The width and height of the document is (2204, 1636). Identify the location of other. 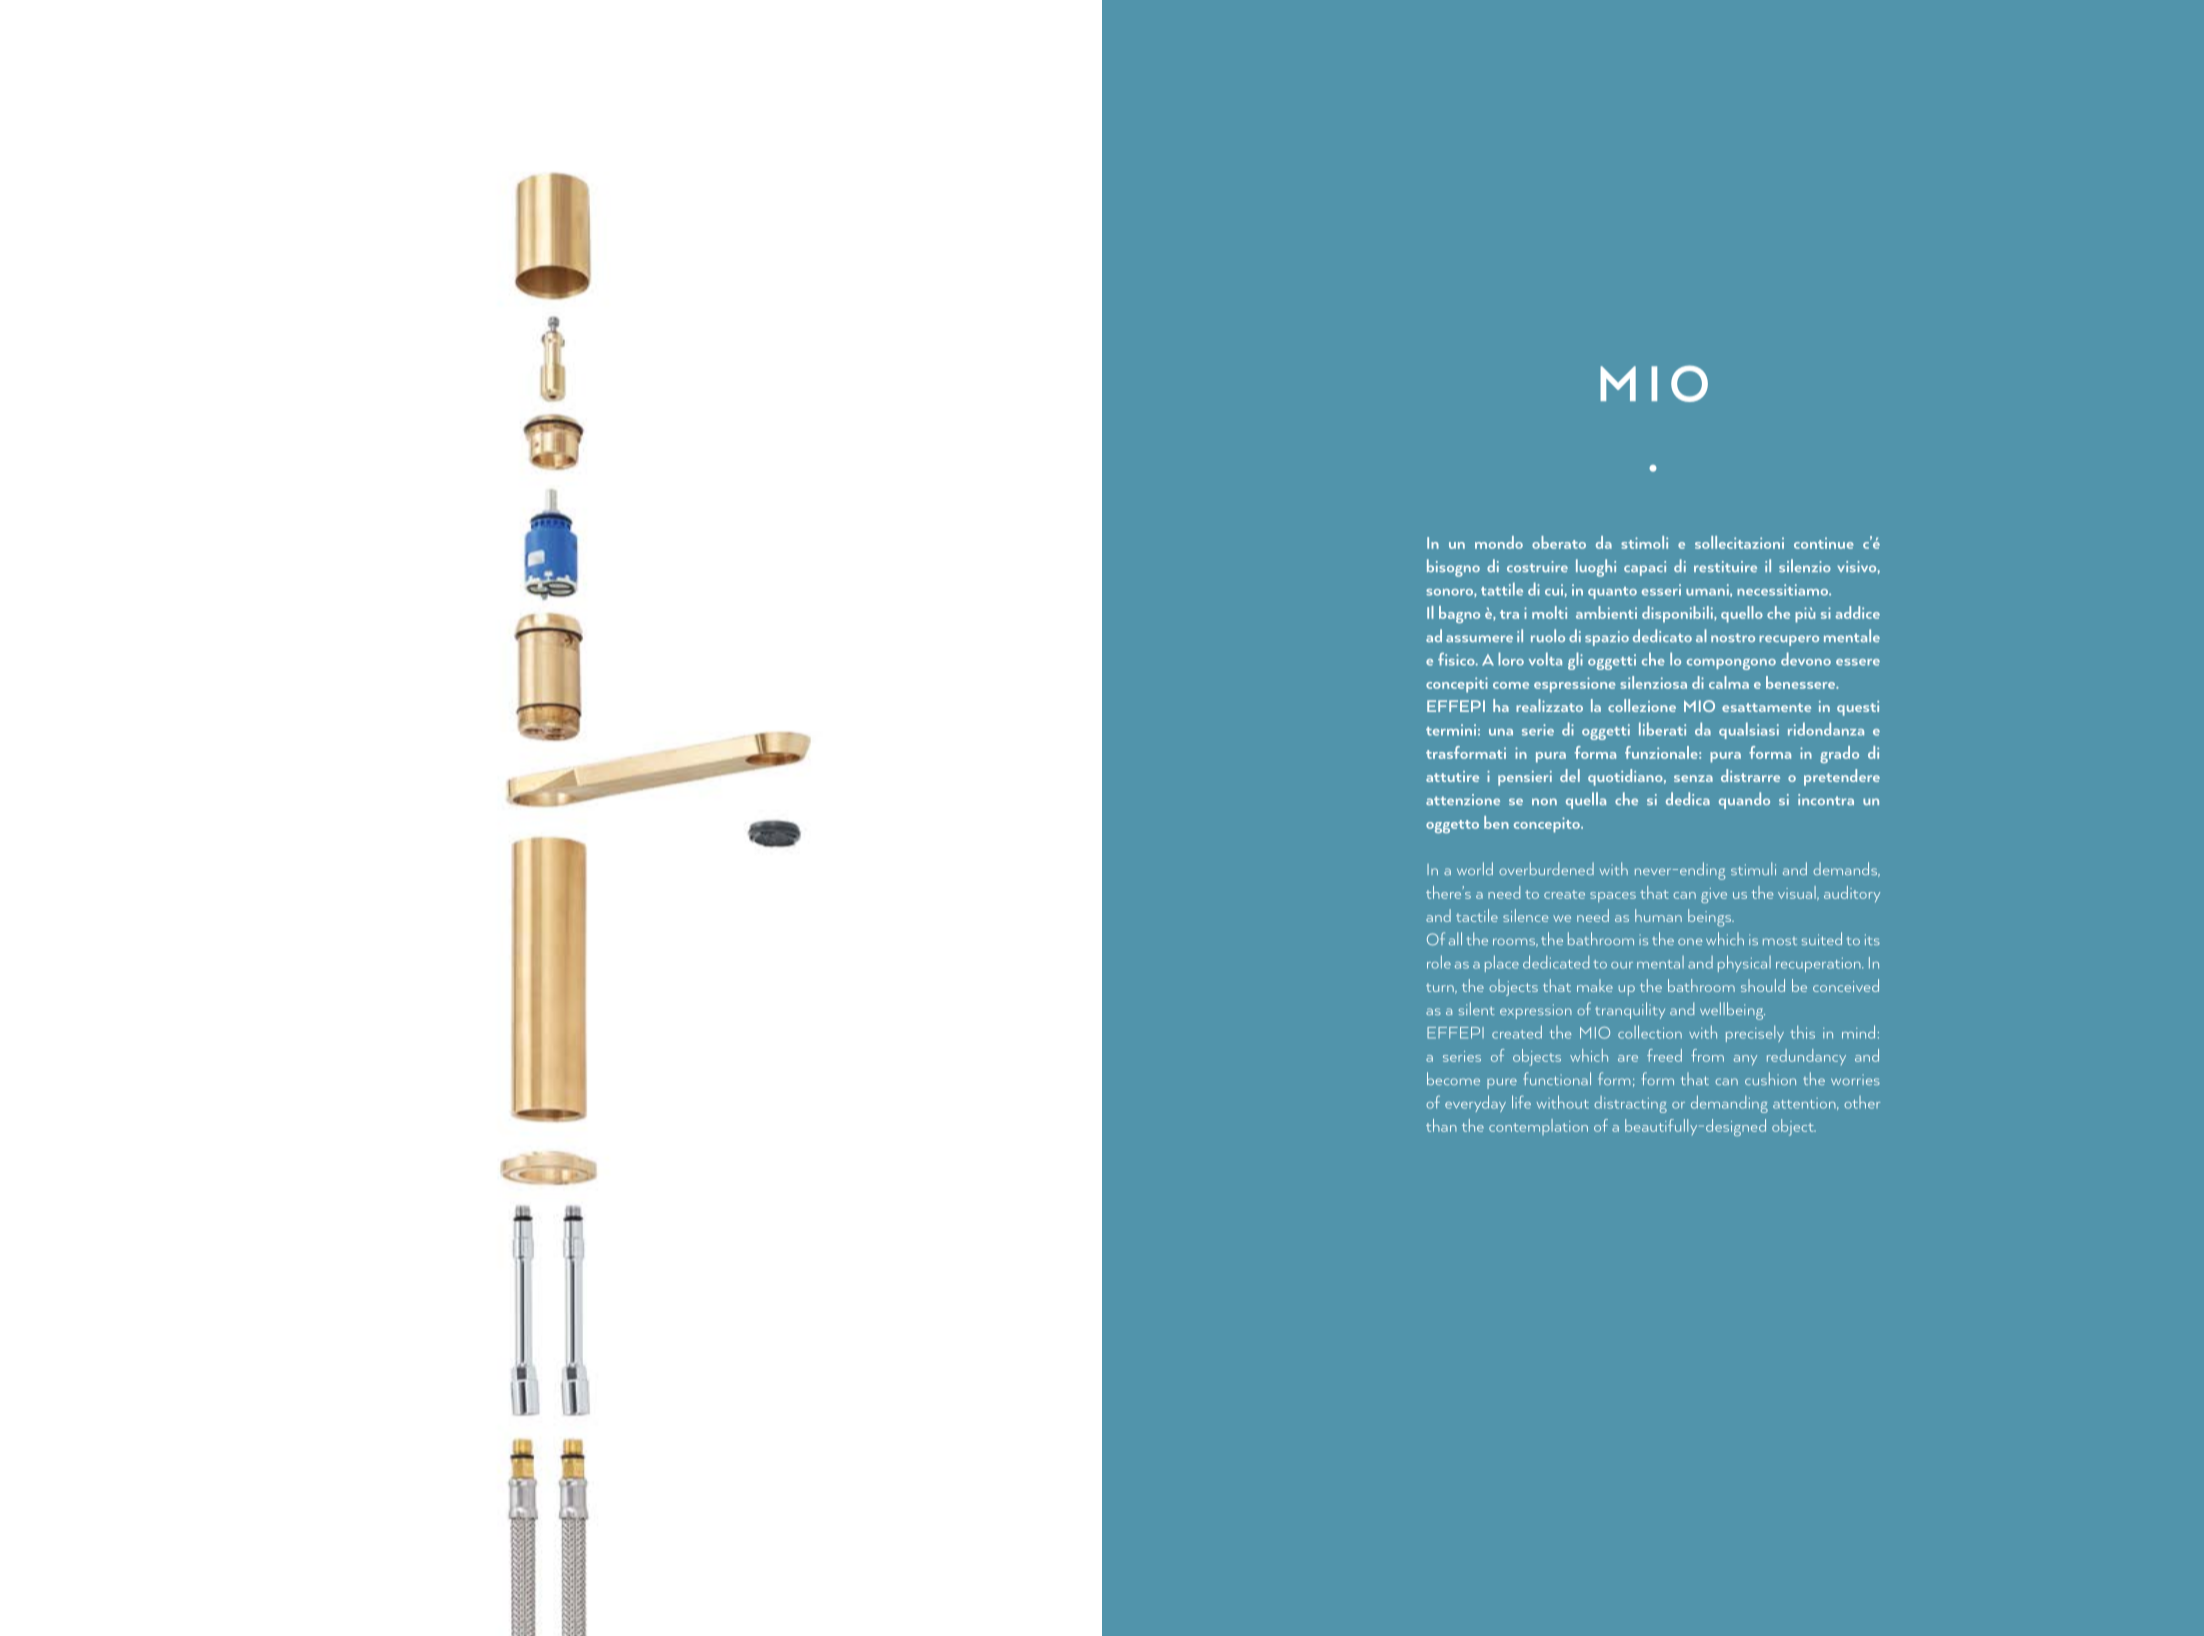
(1862, 1102).
